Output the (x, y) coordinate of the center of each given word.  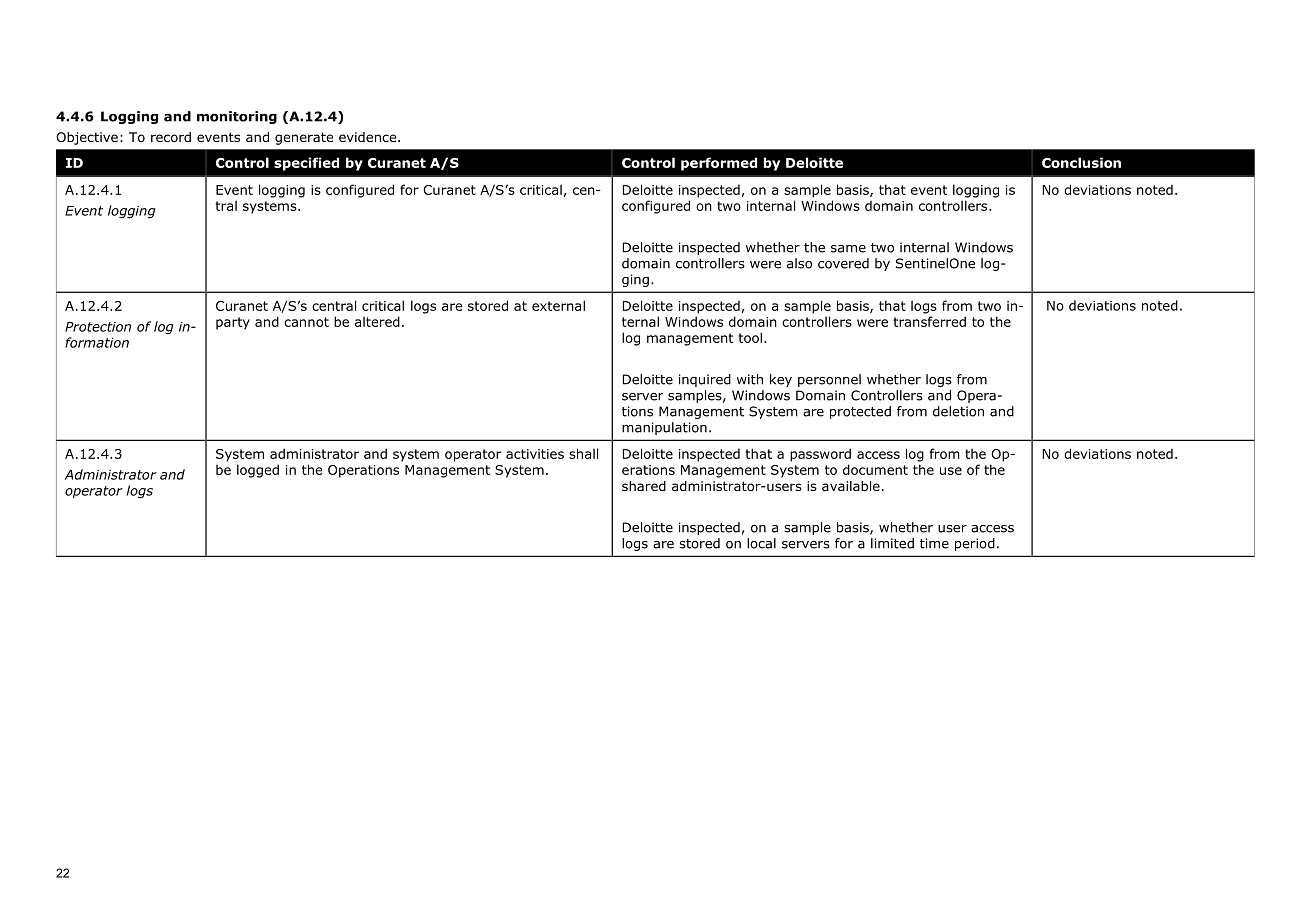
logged (258, 471)
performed (719, 164)
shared (644, 486)
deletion (958, 411)
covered (843, 263)
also (799, 263)
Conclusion (1081, 162)
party (233, 323)
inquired (705, 380)
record (171, 137)
